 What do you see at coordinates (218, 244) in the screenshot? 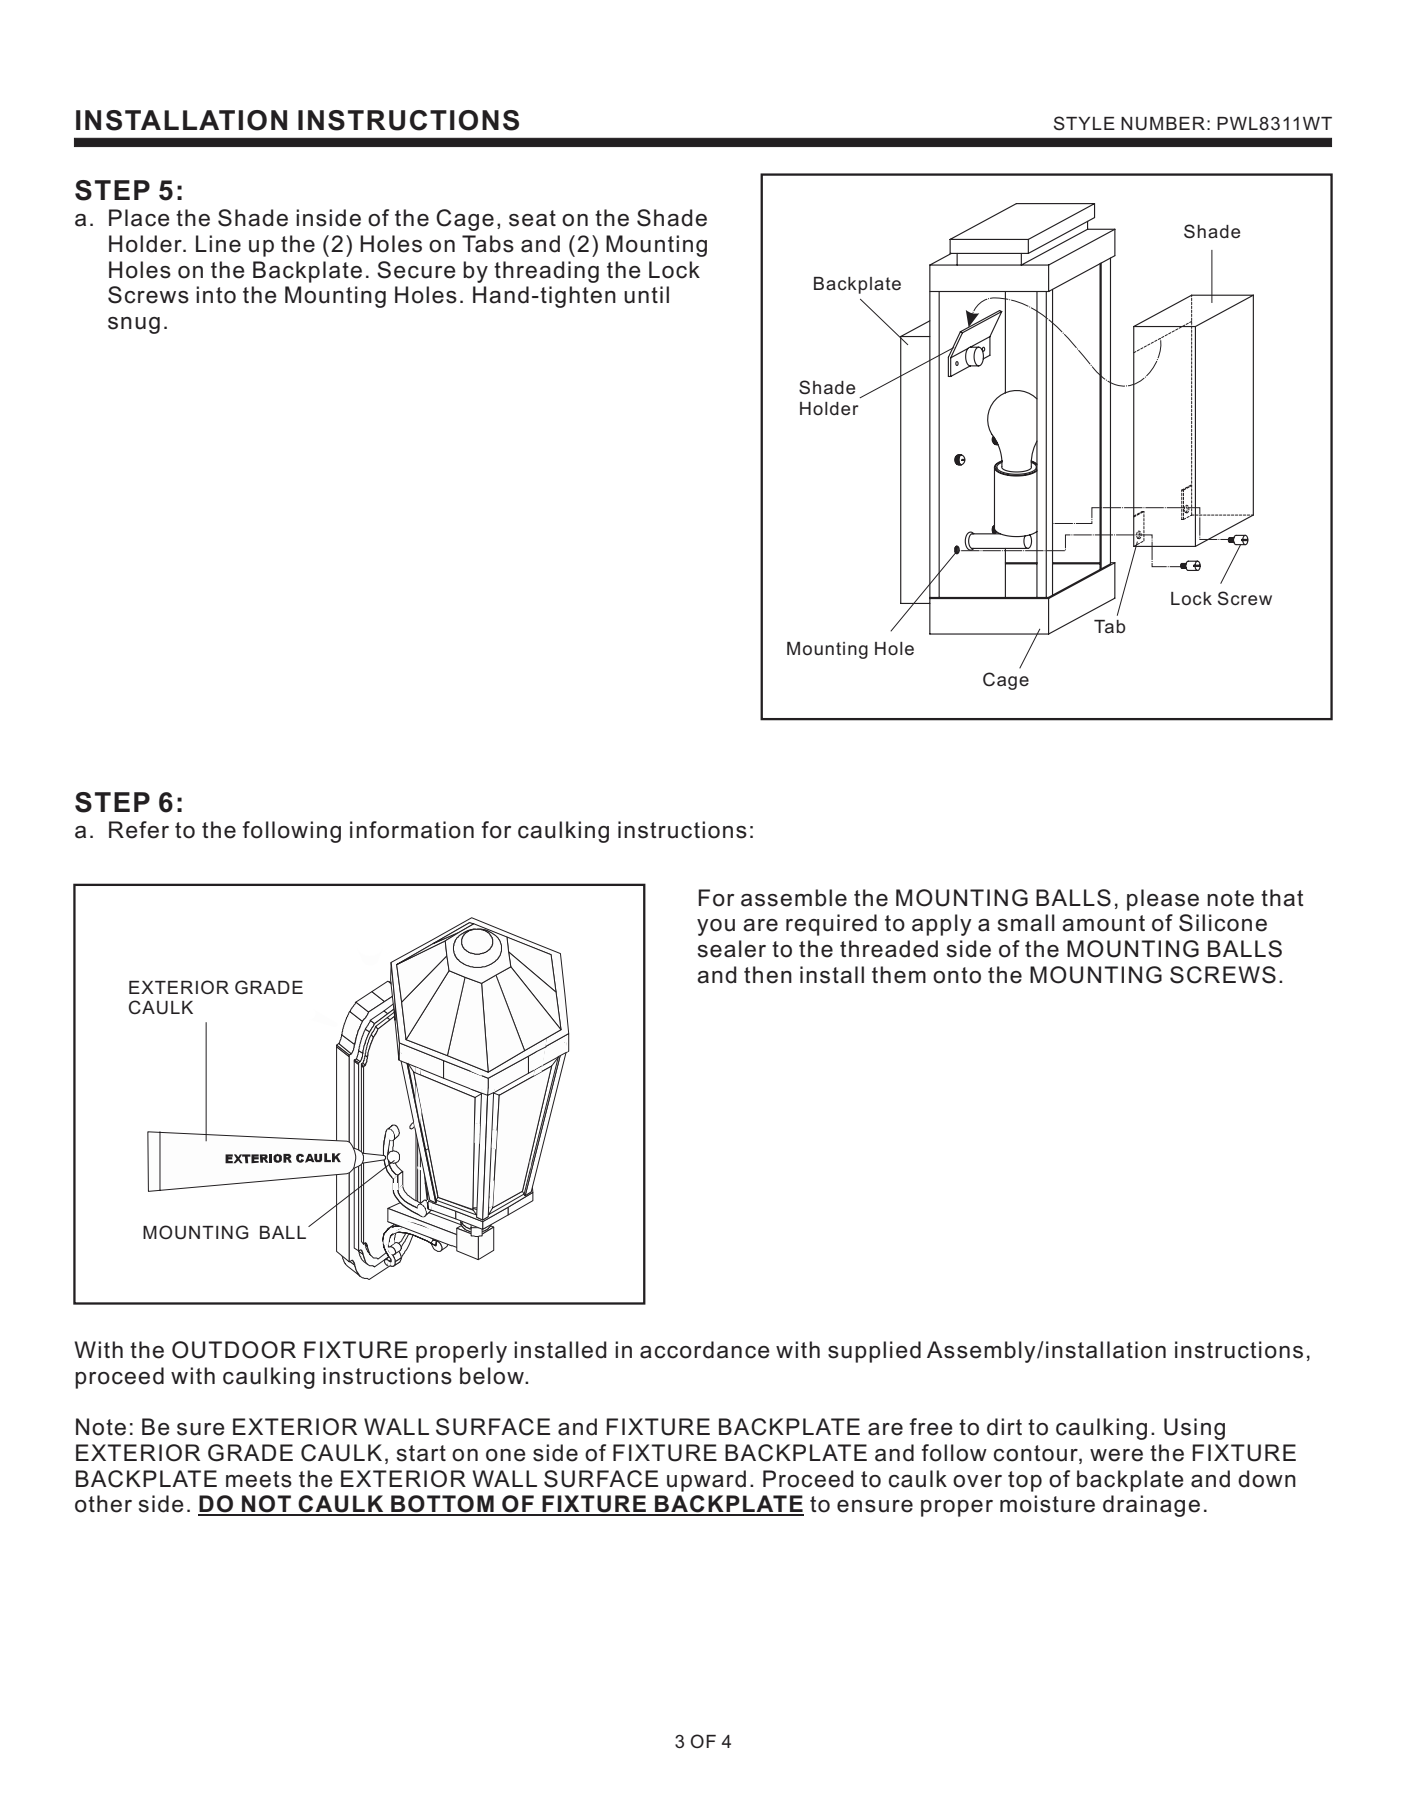
I see `Line` at bounding box center [218, 244].
